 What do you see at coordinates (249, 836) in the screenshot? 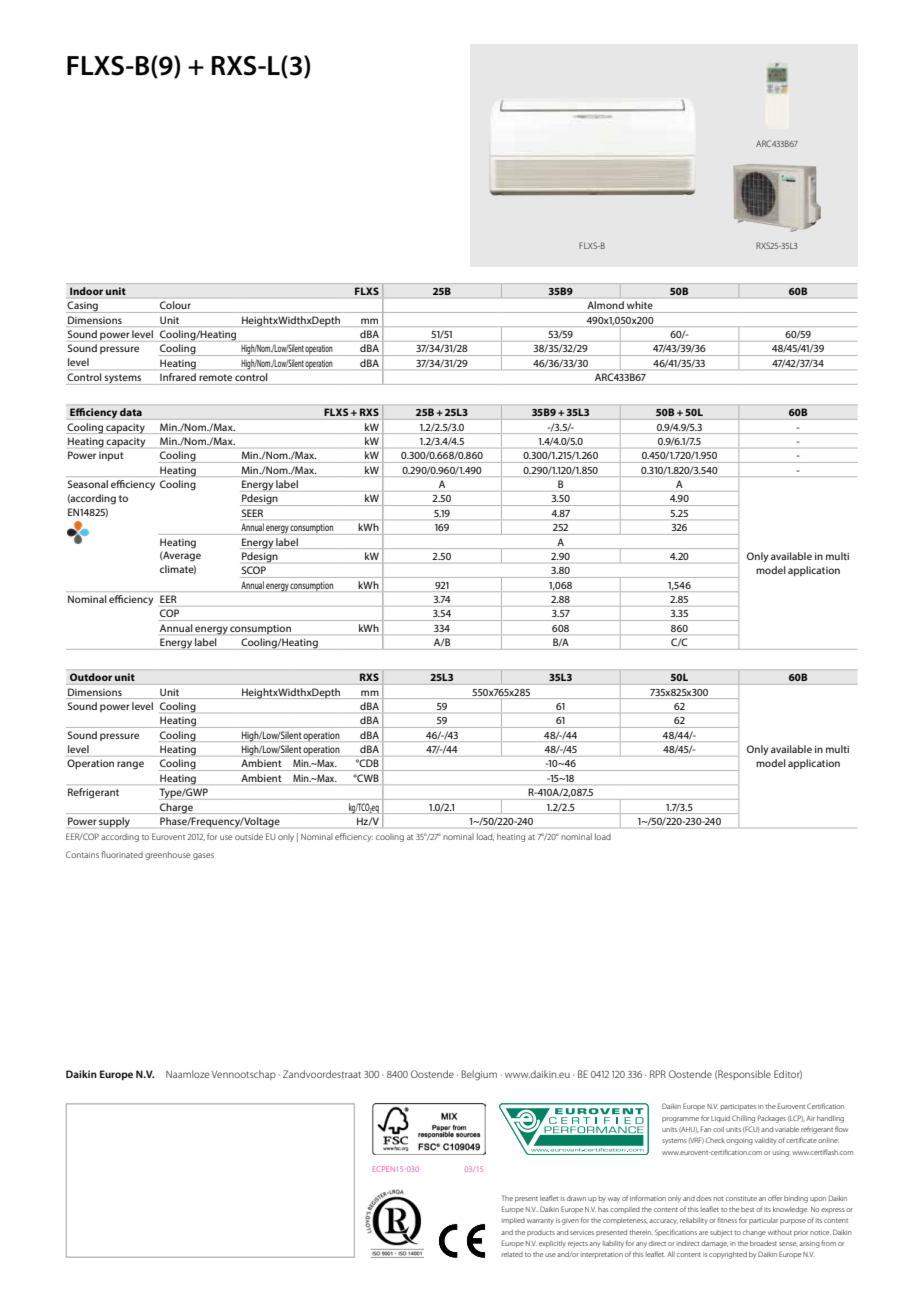
I see `outside` at bounding box center [249, 836].
